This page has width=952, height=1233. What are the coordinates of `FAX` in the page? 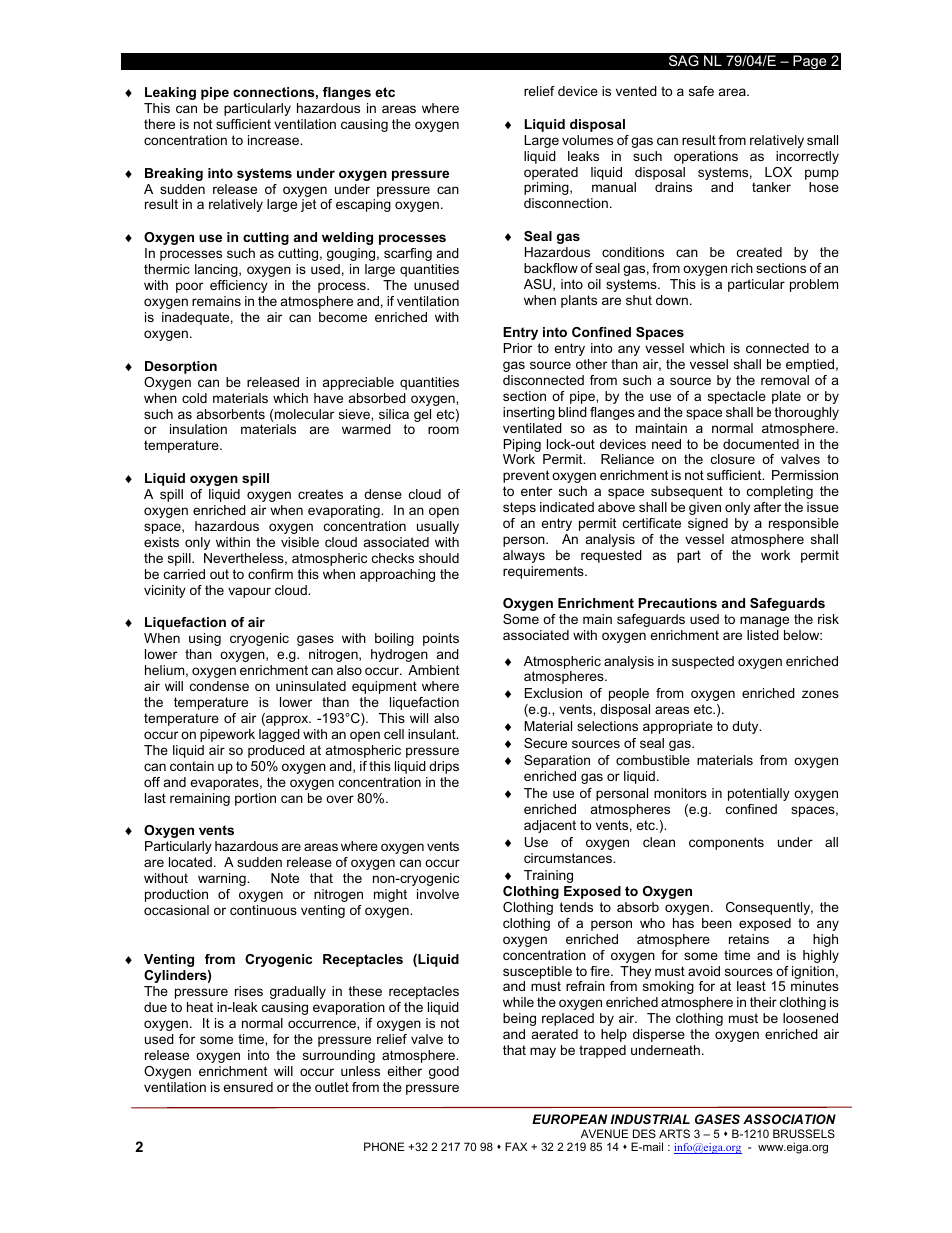 It's located at (516, 1146).
